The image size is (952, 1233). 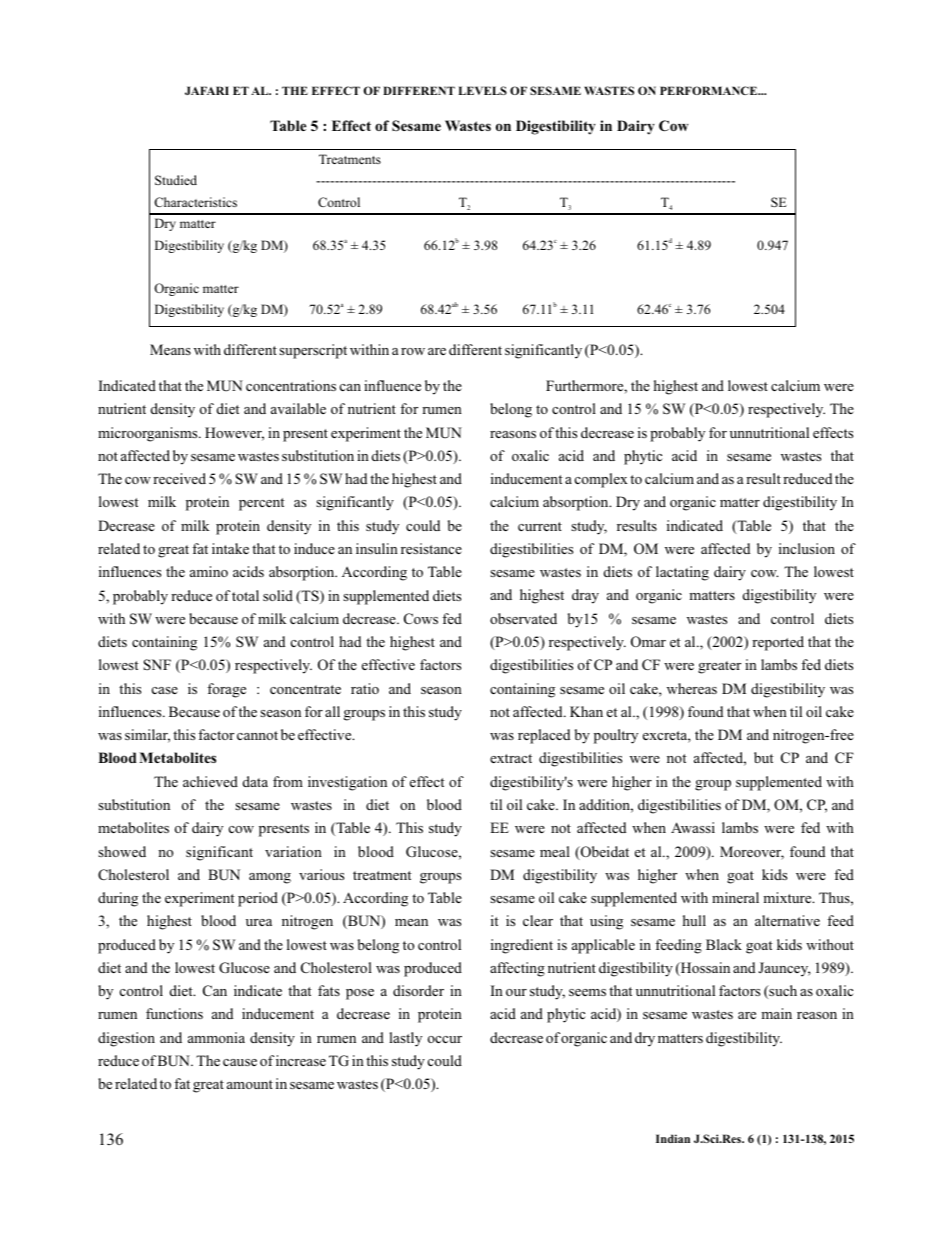 I want to click on complex, so click(x=601, y=480).
